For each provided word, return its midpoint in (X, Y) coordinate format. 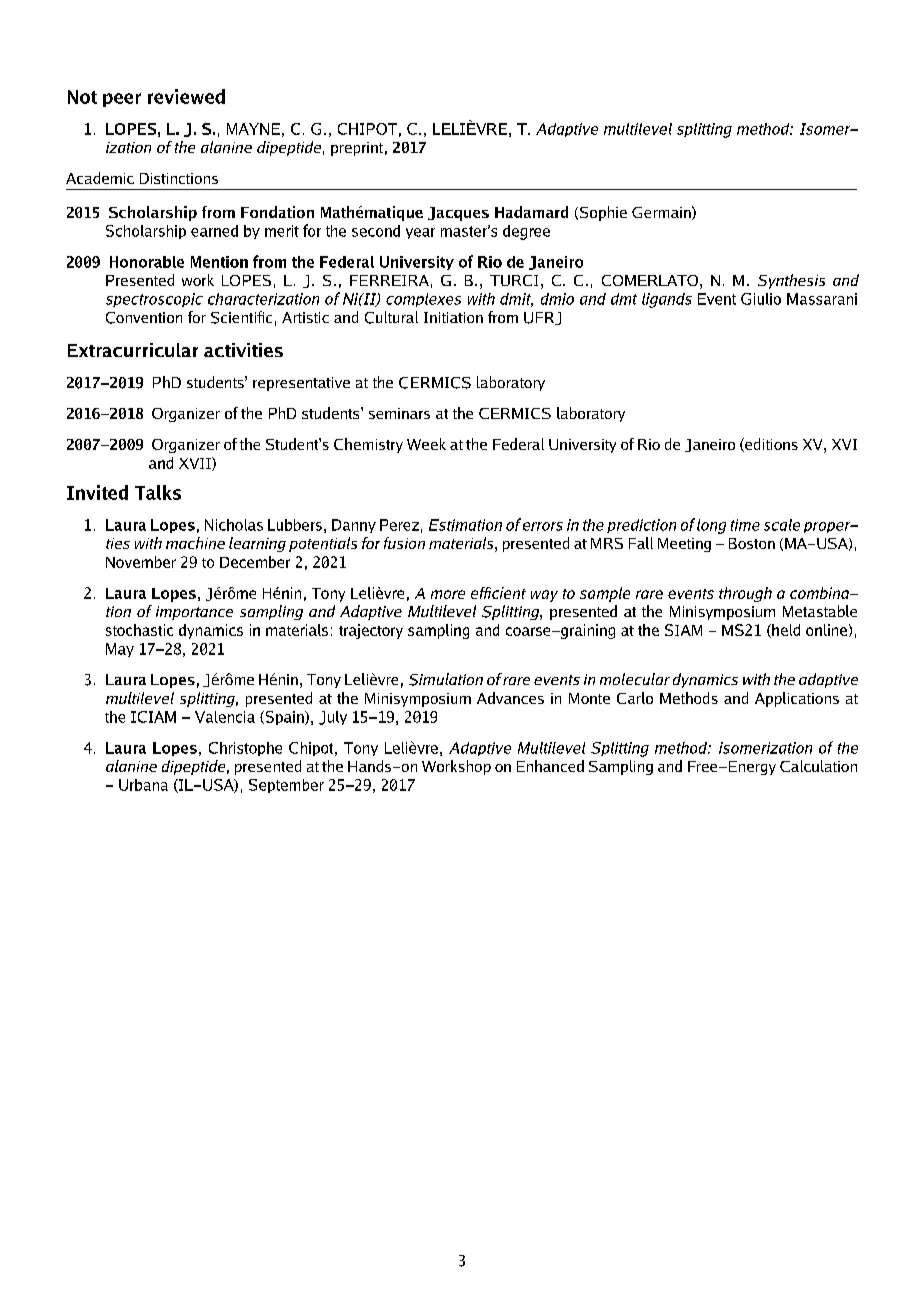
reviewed (186, 96)
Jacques (458, 214)
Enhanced (550, 766)
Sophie (602, 213)
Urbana (143, 785)
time (745, 525)
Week (426, 444)
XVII (196, 464)
